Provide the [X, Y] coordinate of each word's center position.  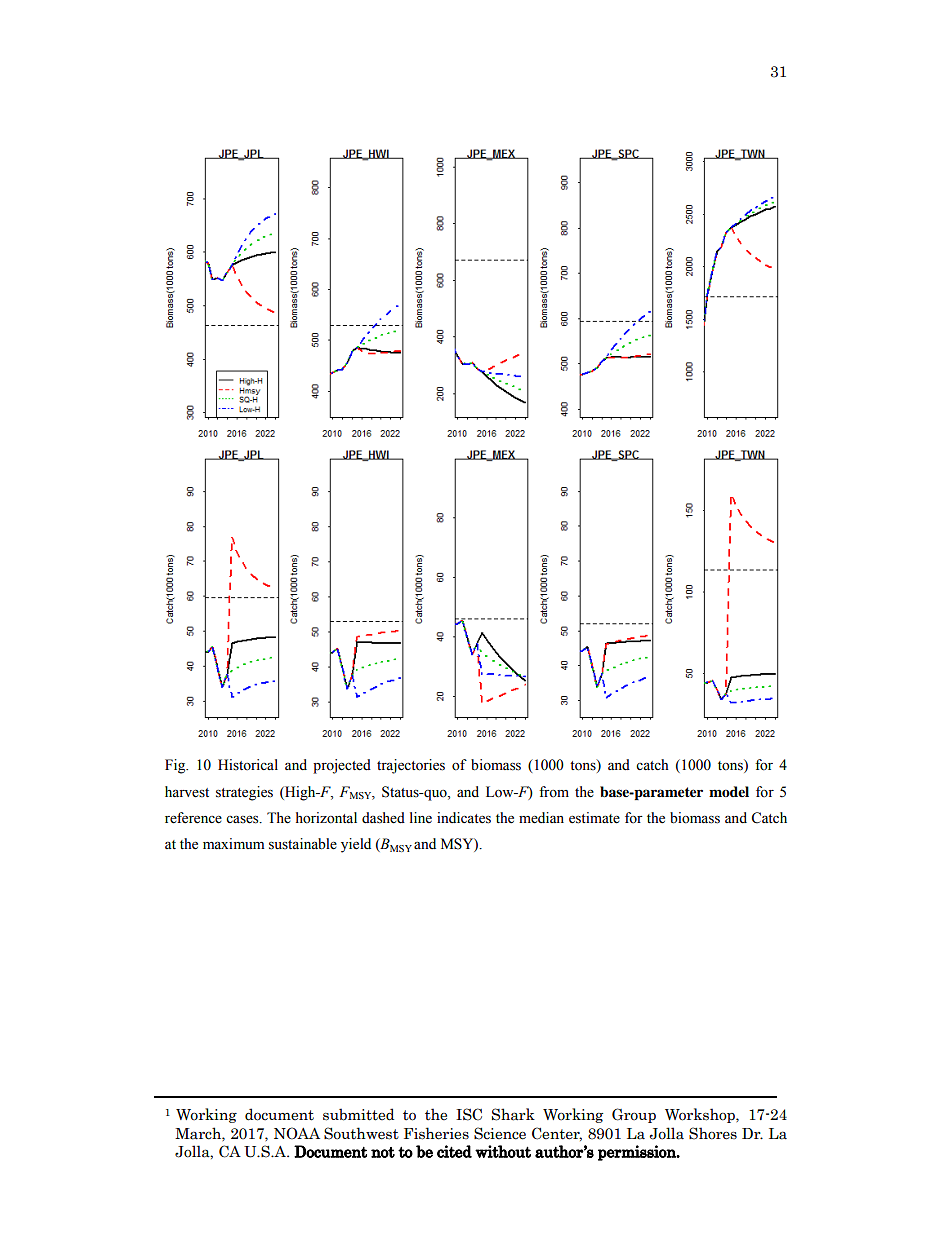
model [729, 791]
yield [356, 845]
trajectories [411, 766]
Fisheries [436, 1133]
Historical [248, 765]
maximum [233, 843]
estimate [594, 818]
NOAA [297, 1133]
